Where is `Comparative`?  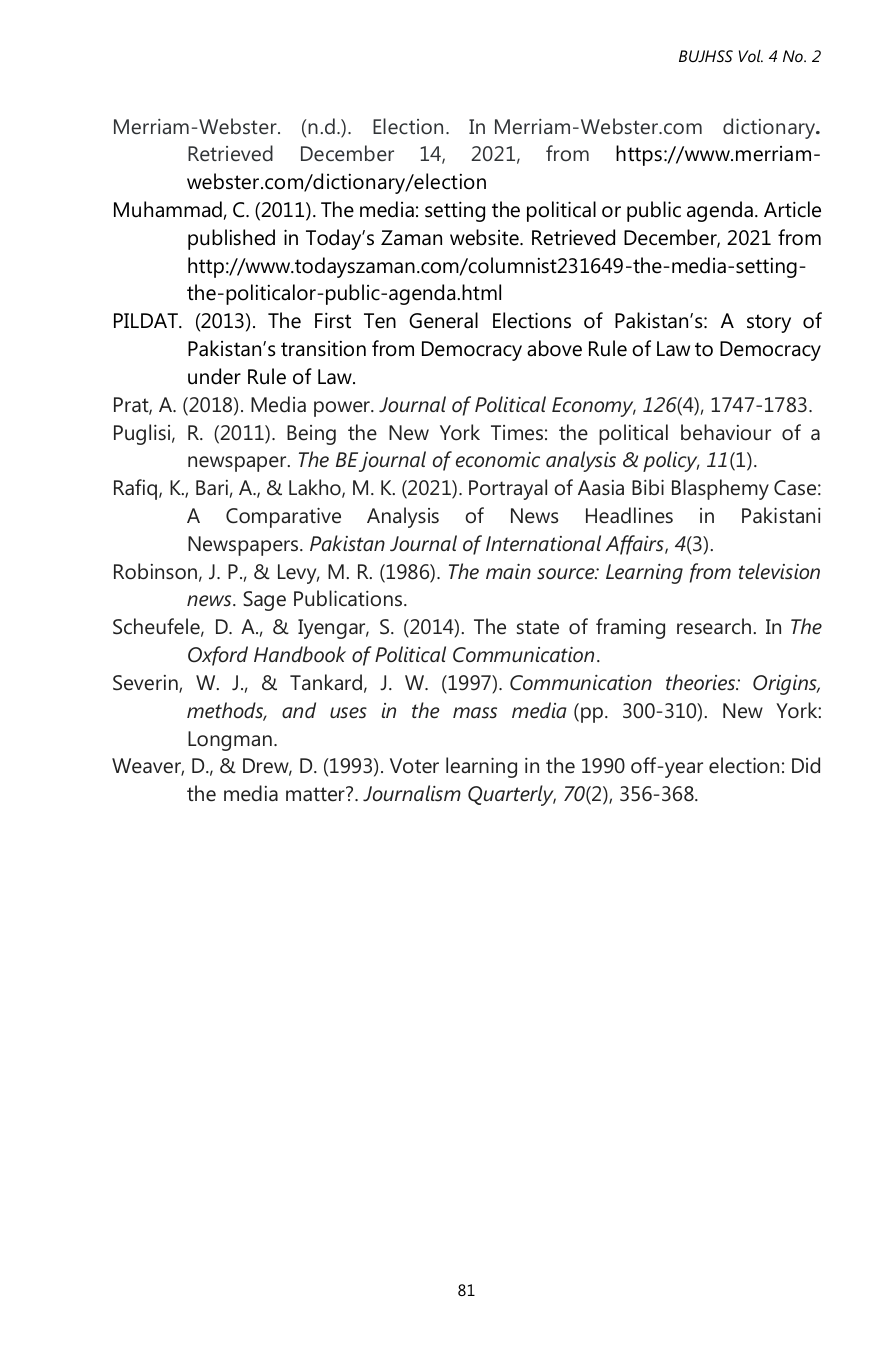
Comparative is located at coordinates (283, 517).
